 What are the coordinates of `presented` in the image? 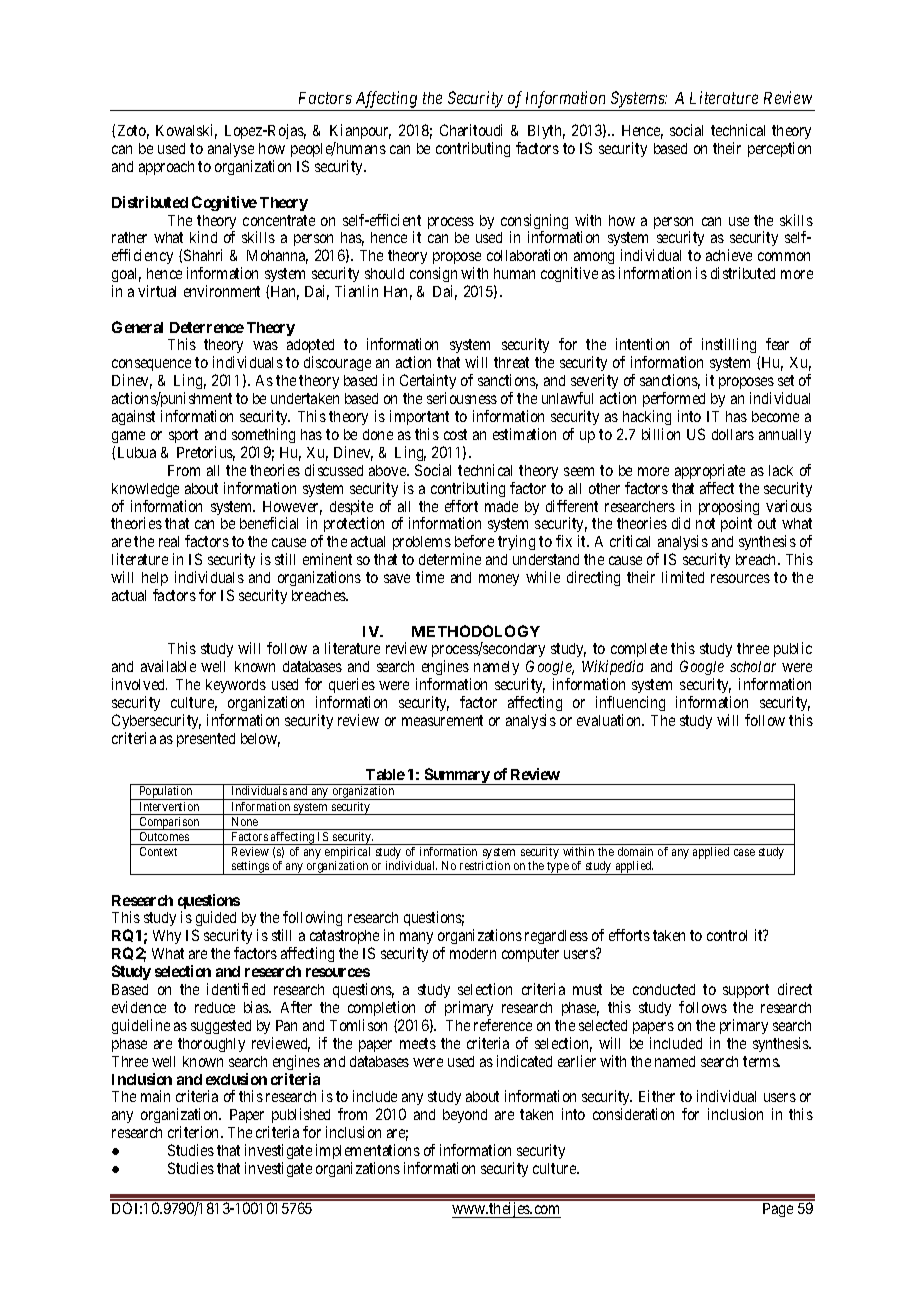 It's located at (206, 740).
